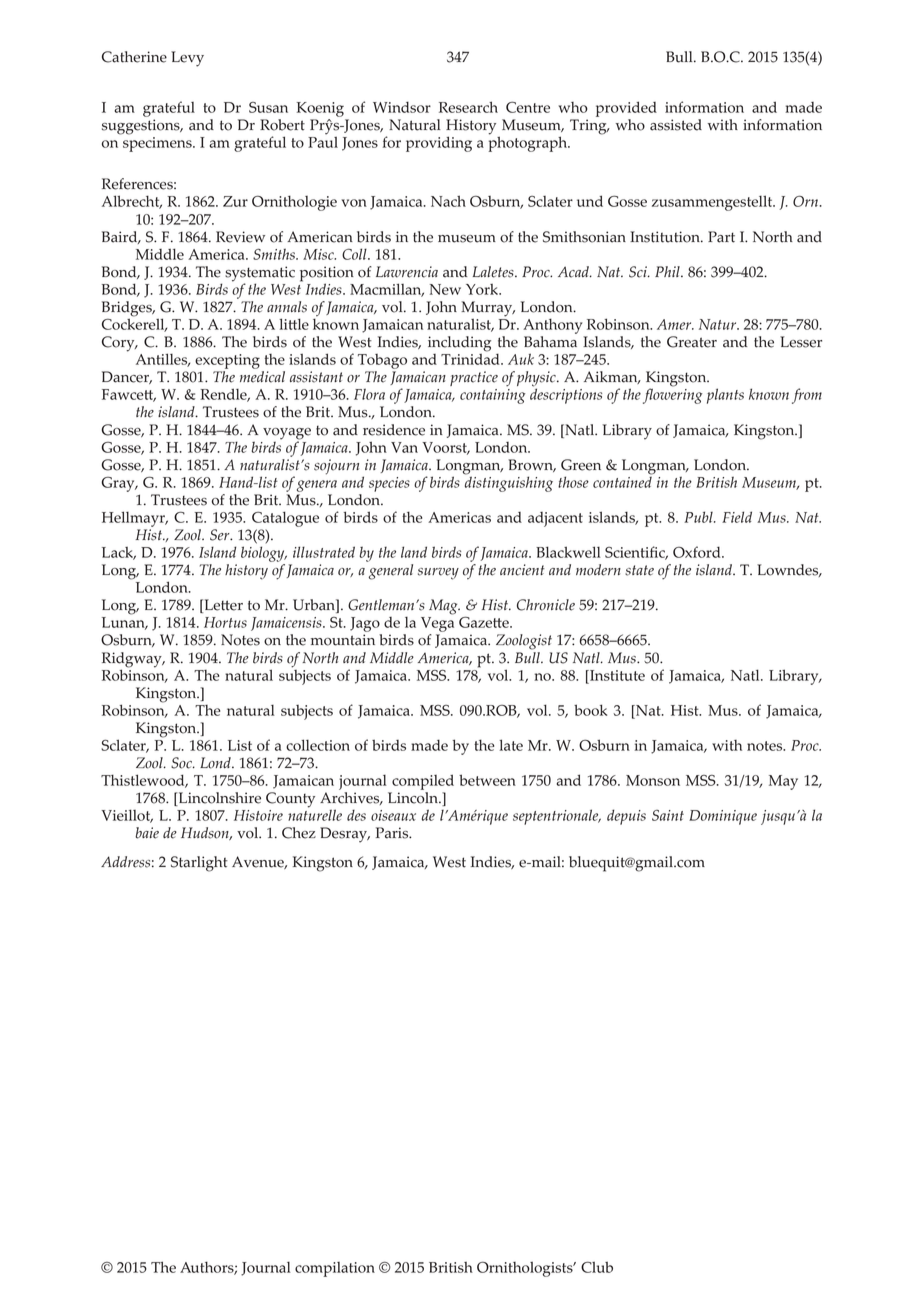 Image resolution: width=924 pixels, height=1315 pixels. Describe the element at coordinates (287, 624) in the screenshot. I see `Jamaicensis` at that location.
